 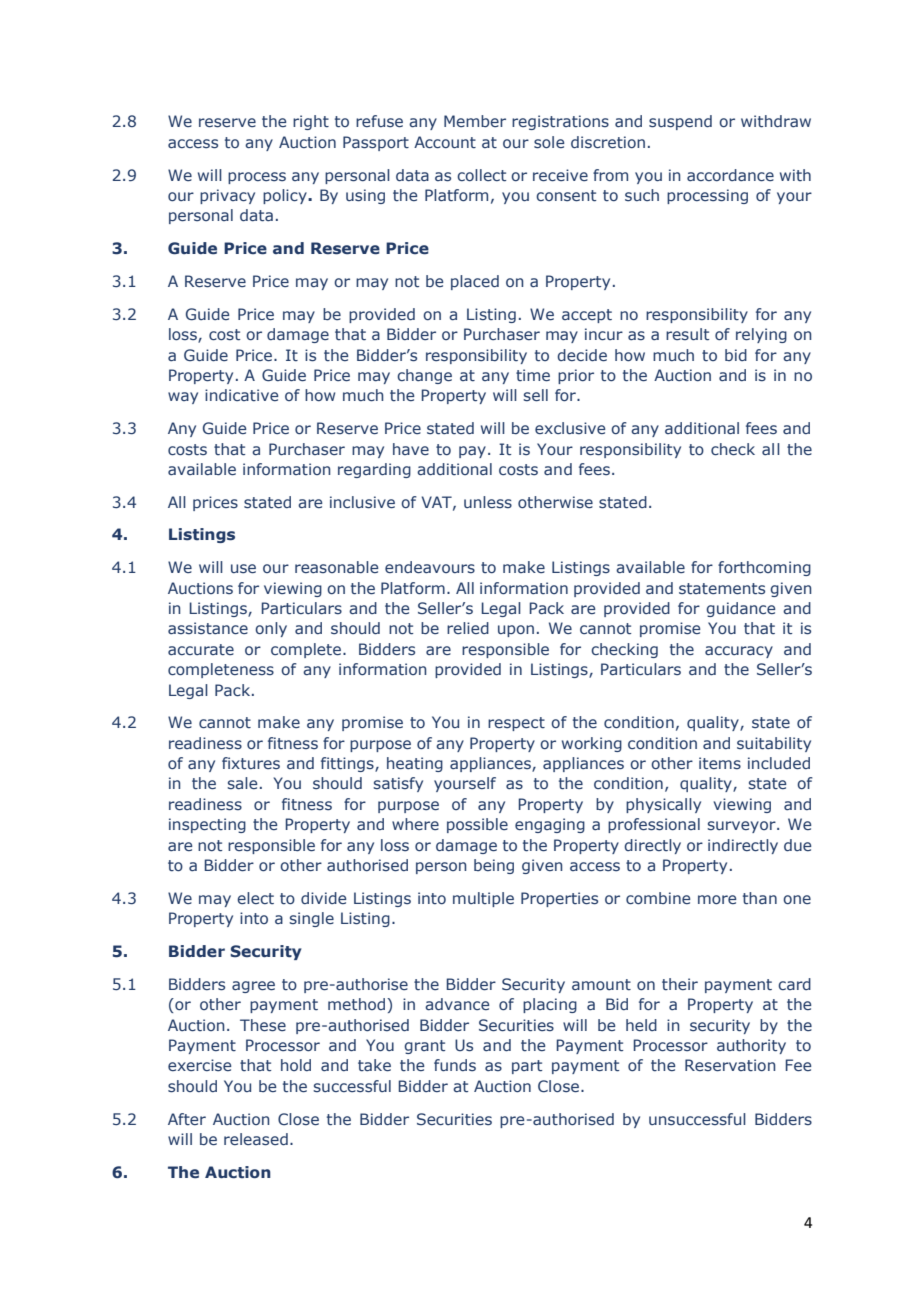 I want to click on possible, so click(x=477, y=825).
